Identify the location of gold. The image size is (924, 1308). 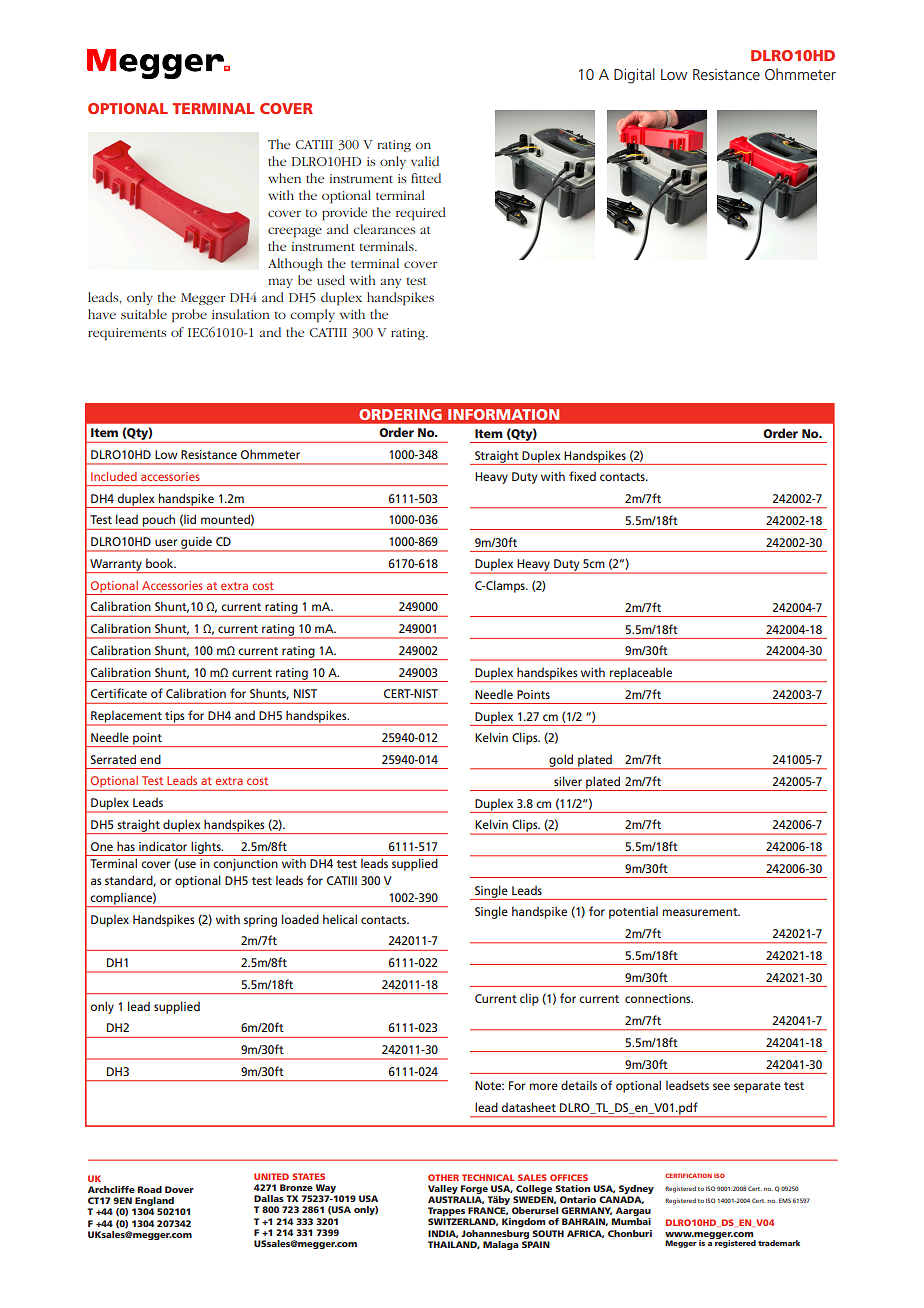
(561, 761).
